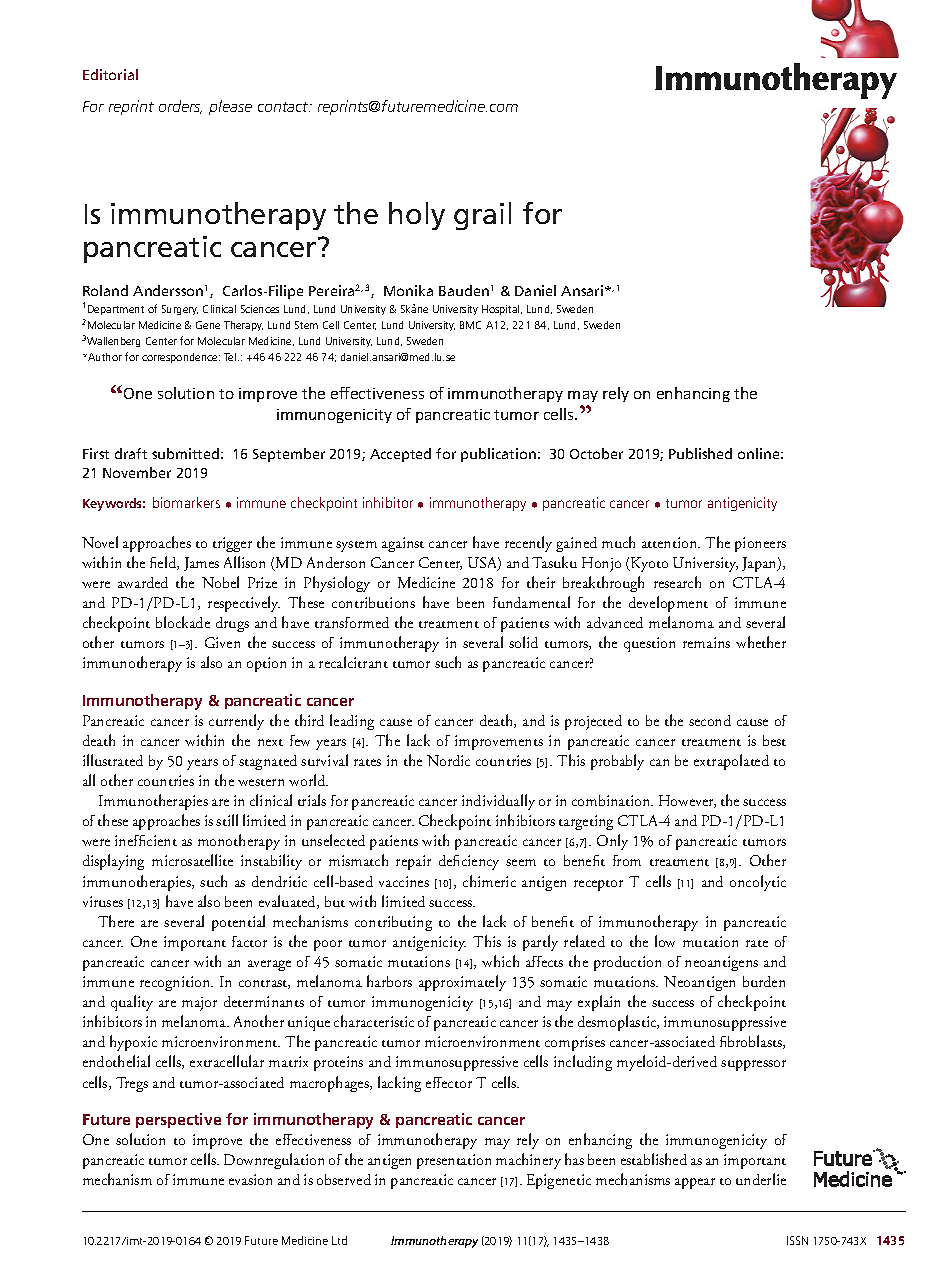  What do you see at coordinates (482, 216) in the screenshot?
I see `grail` at bounding box center [482, 216].
